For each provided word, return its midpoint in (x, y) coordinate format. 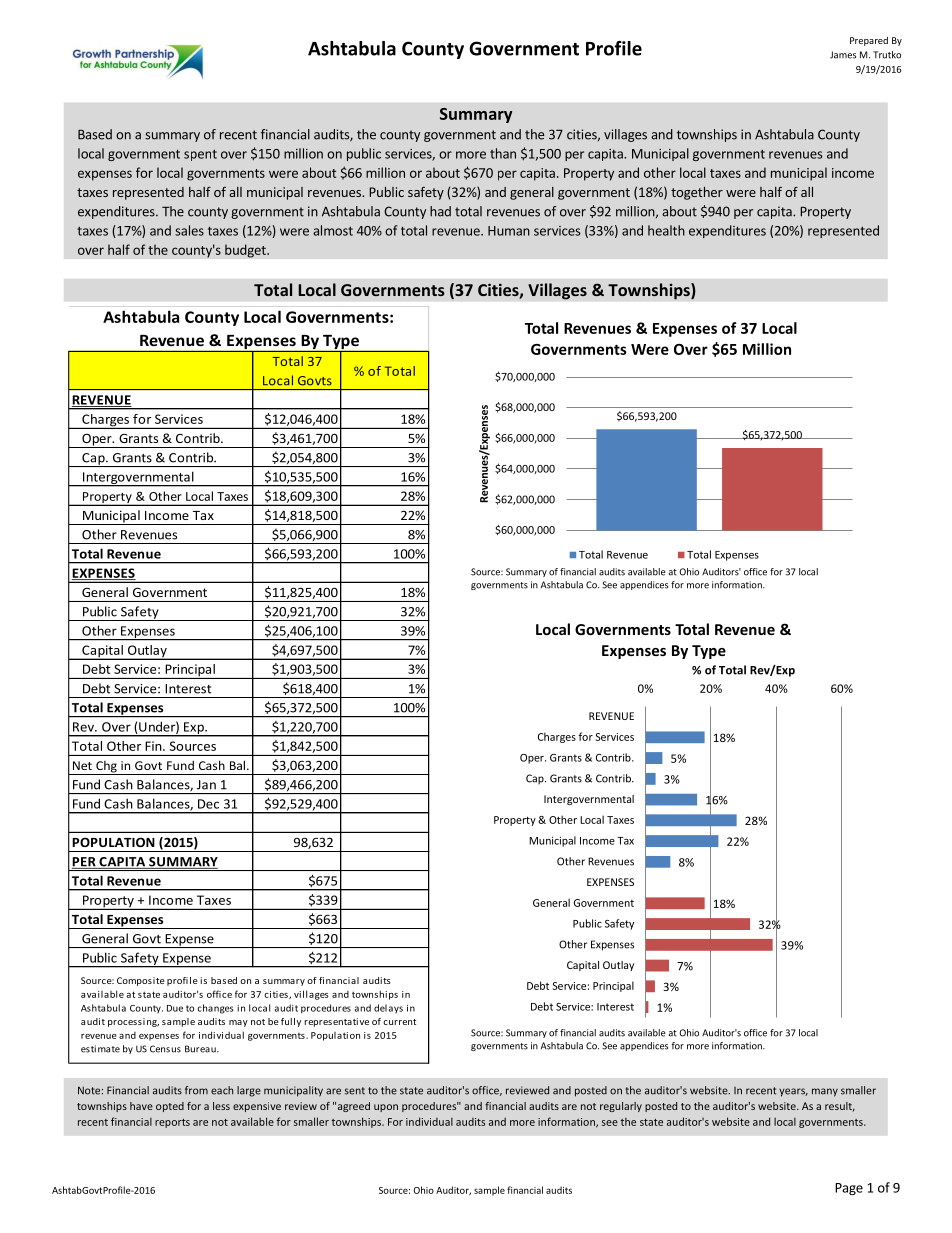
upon (386, 1108)
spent (200, 155)
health (666, 230)
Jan (206, 785)
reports (172, 1123)
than (503, 153)
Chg (106, 768)
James (843, 55)
